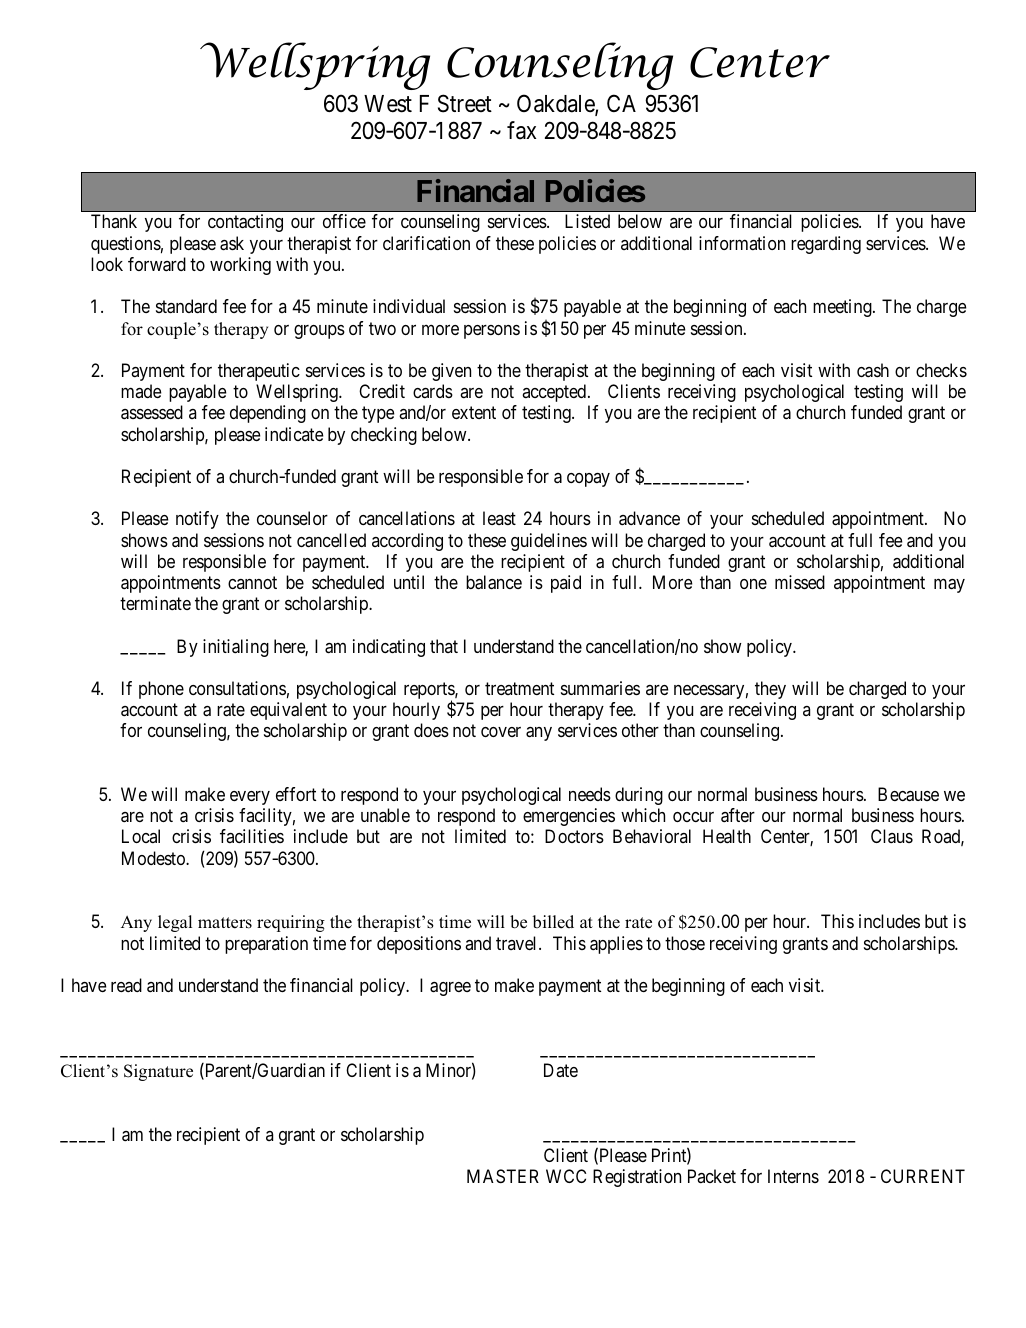 Image resolution: width=1026 pixels, height=1328 pixels. What do you see at coordinates (569, 817) in the image?
I see `emergencies` at bounding box center [569, 817].
